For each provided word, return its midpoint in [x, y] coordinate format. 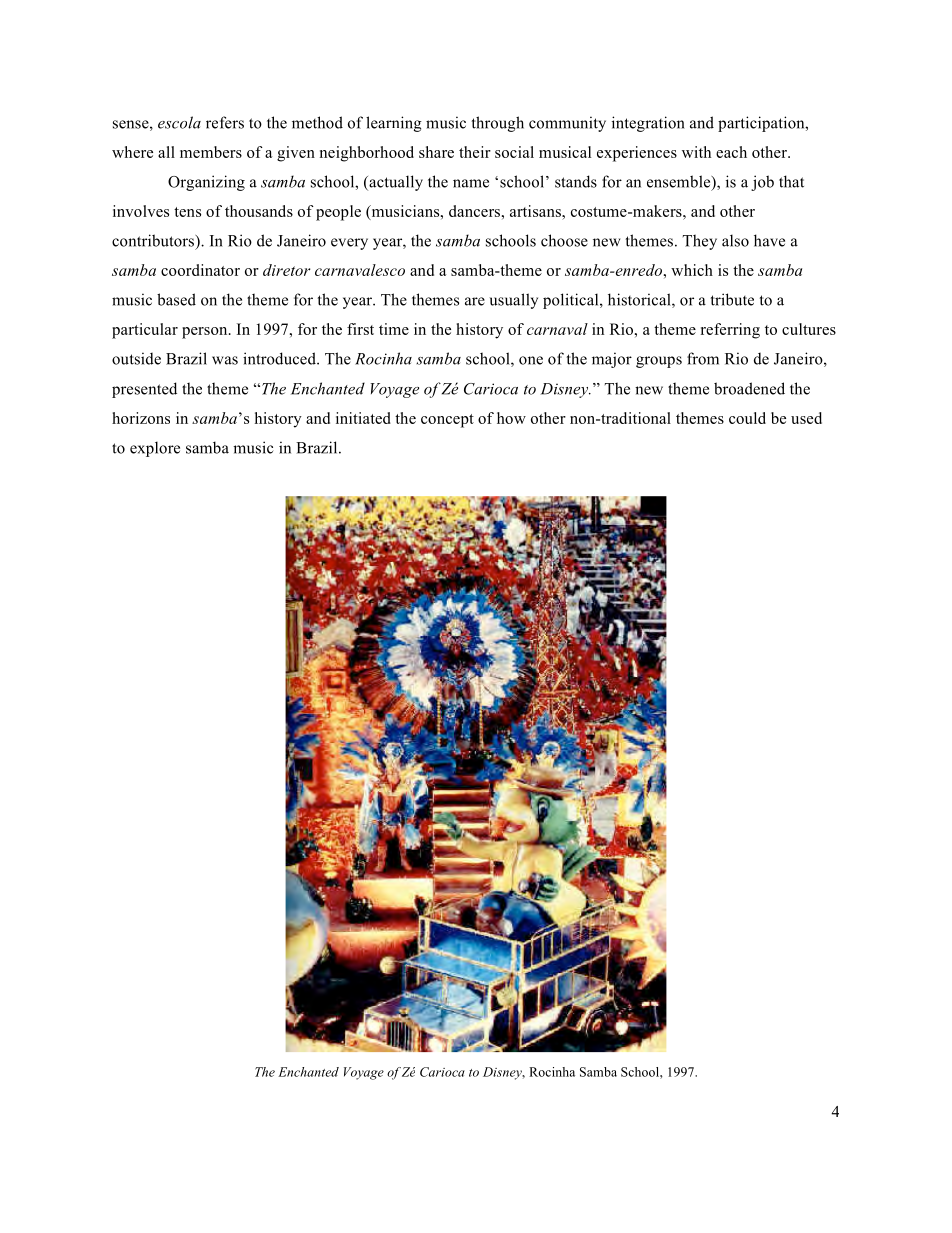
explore [155, 449]
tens [187, 212]
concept [447, 421]
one [531, 360]
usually [513, 301]
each [731, 152]
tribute [732, 299]
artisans [536, 211]
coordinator [200, 270]
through [498, 124]
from [703, 358]
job [762, 183]
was [225, 360]
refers [225, 122]
